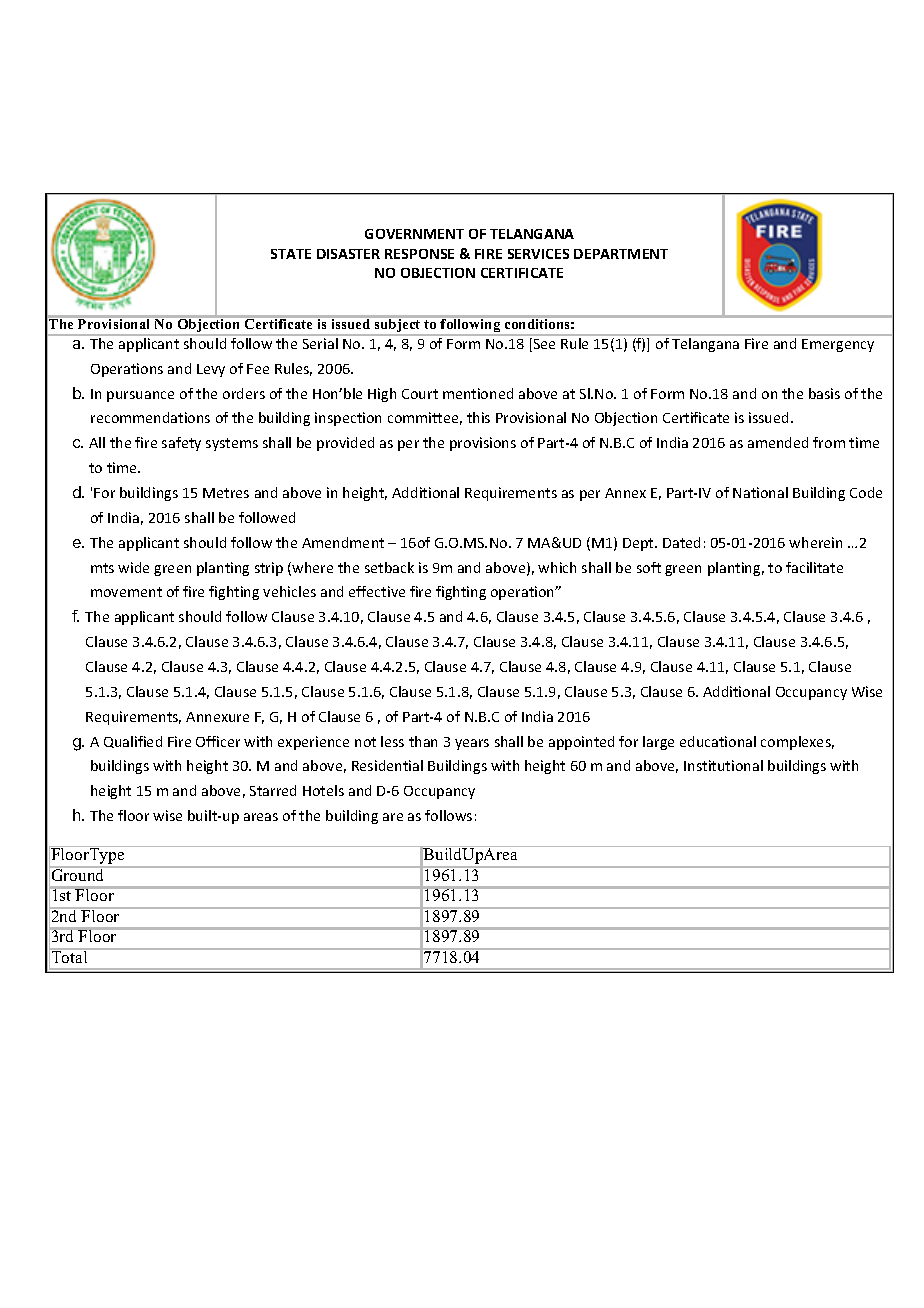 This image has height=1308, width=924. What do you see at coordinates (723, 765) in the image?
I see `Institutional` at bounding box center [723, 765].
